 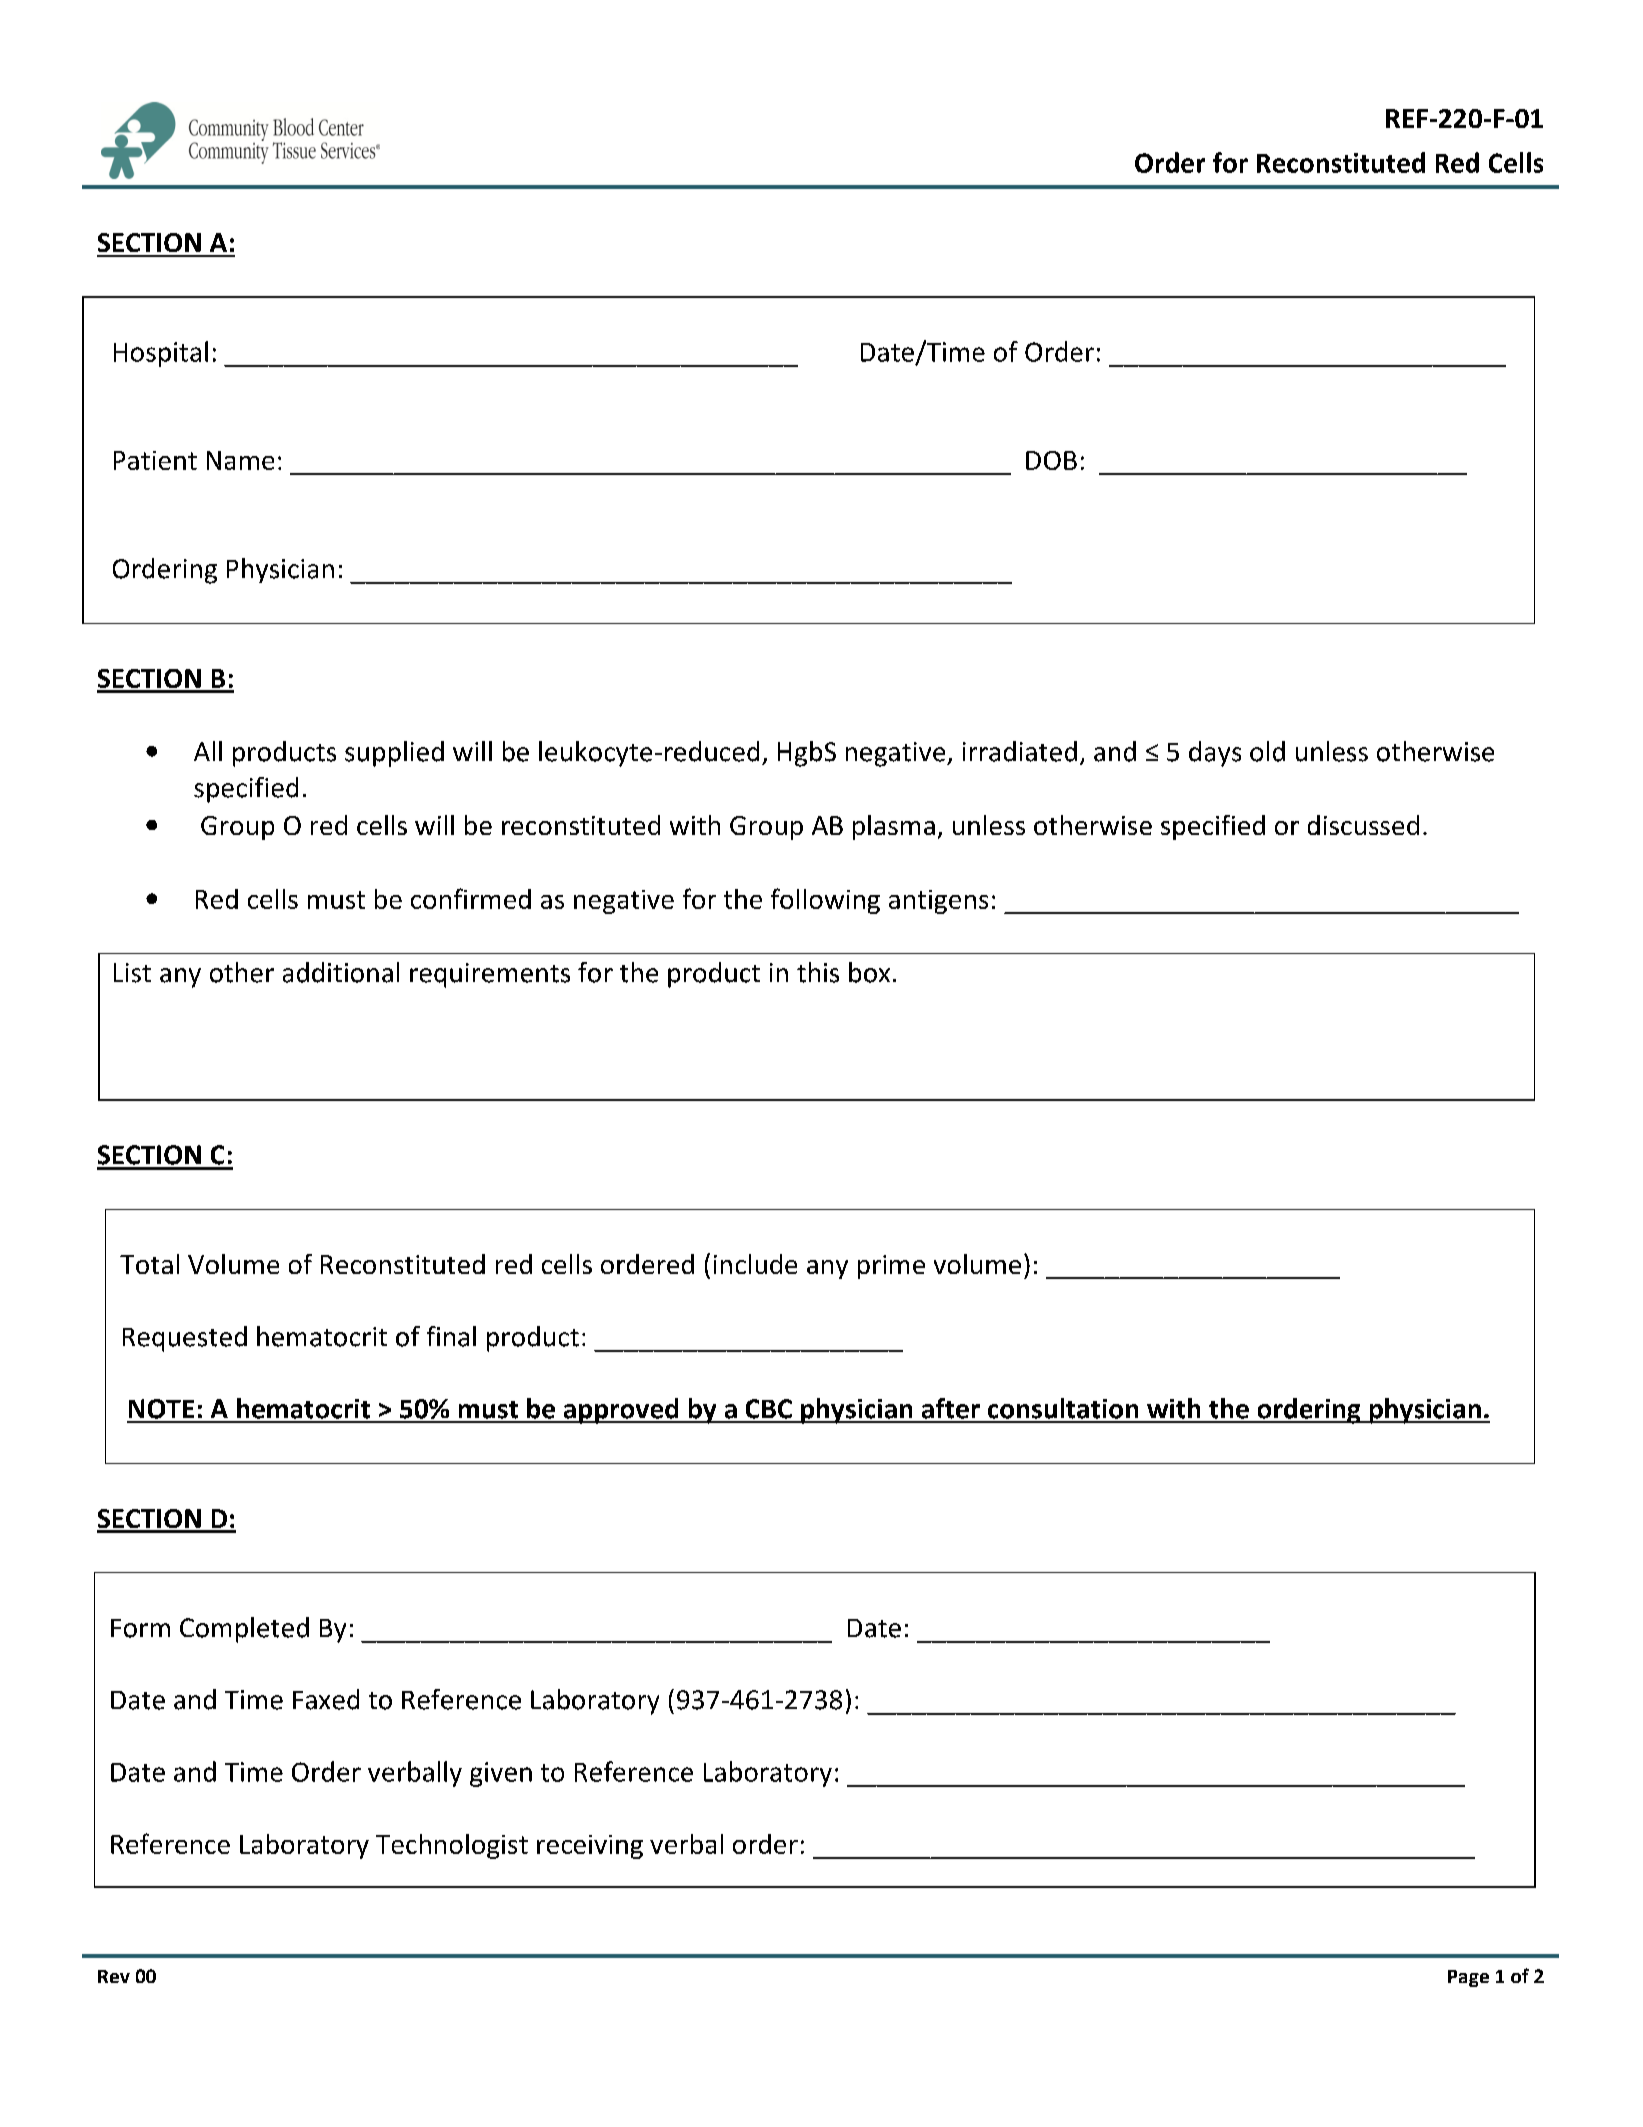 What do you see at coordinates (621, 1411) in the page?
I see `approved` at bounding box center [621, 1411].
